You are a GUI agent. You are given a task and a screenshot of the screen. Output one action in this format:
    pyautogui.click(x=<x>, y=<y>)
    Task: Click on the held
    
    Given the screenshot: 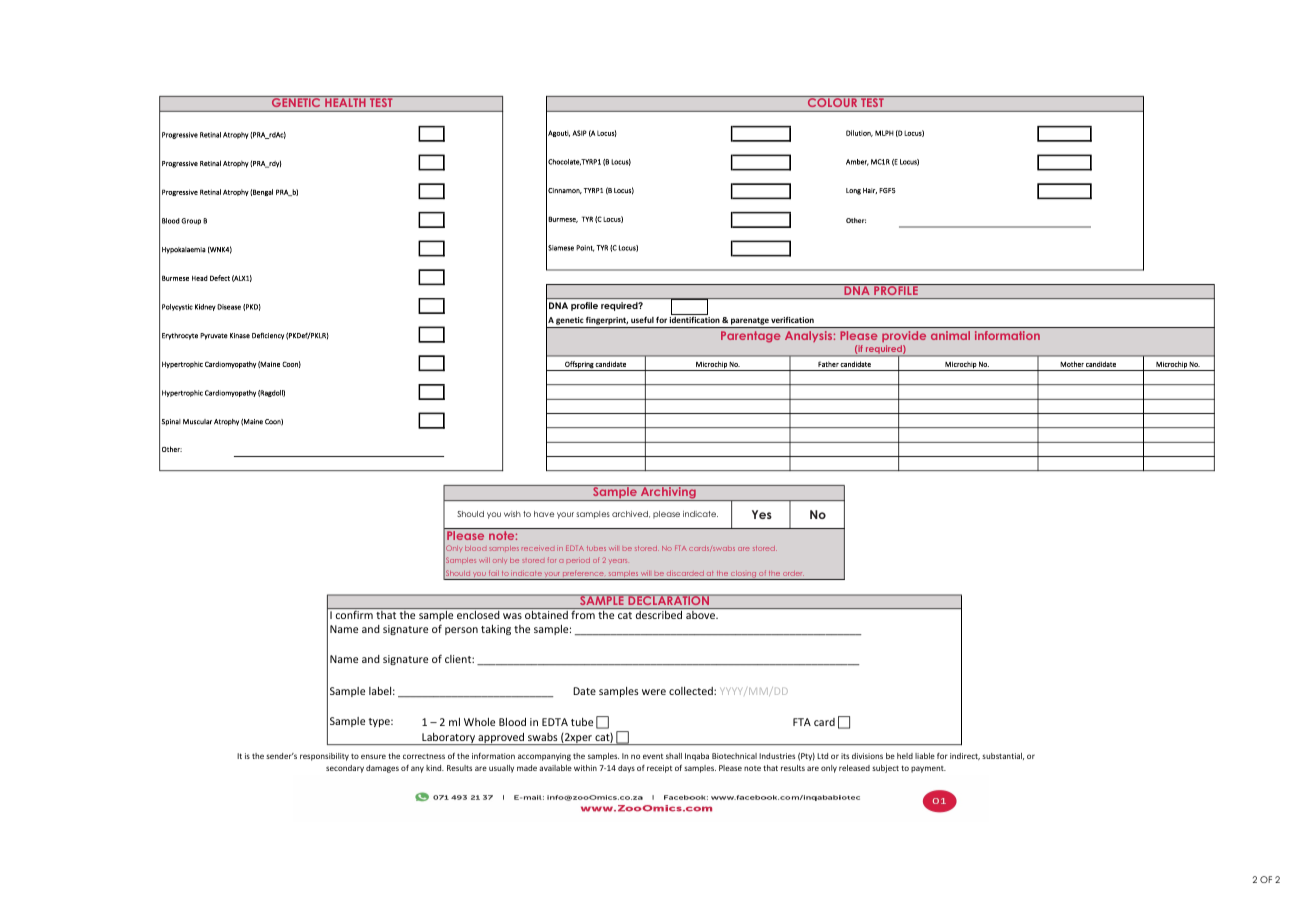 What is the action you would take?
    pyautogui.click(x=905, y=756)
